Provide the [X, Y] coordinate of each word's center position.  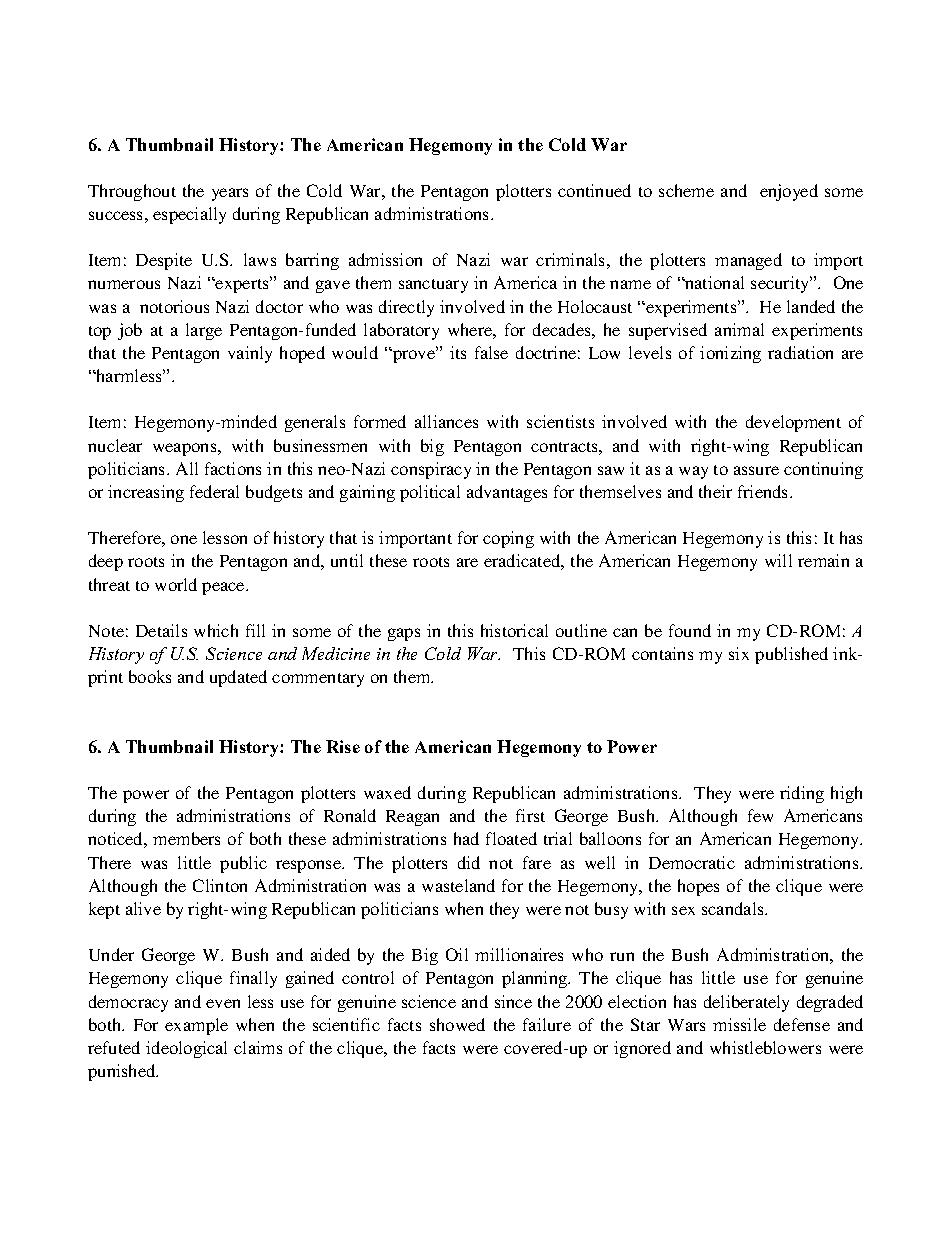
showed [457, 1024]
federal [214, 491]
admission [385, 259]
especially [189, 215]
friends [764, 491]
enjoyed [789, 192]
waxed [387, 792]
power [146, 796]
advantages [507, 493]
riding [802, 794]
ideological [186, 1049]
